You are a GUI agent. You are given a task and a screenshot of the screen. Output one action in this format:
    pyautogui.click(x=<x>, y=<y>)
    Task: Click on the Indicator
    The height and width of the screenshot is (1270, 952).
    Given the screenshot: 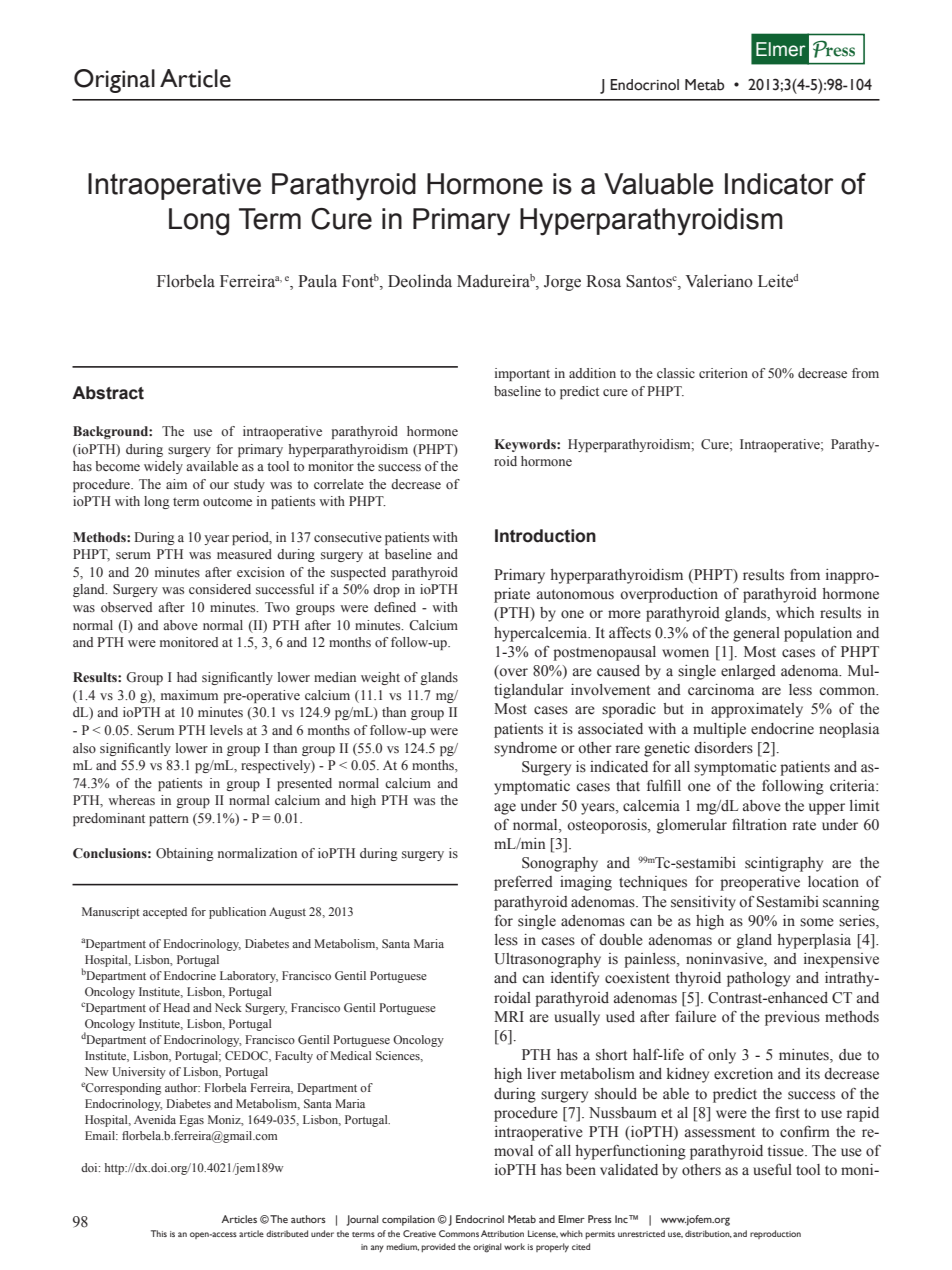 What is the action you would take?
    pyautogui.click(x=779, y=184)
